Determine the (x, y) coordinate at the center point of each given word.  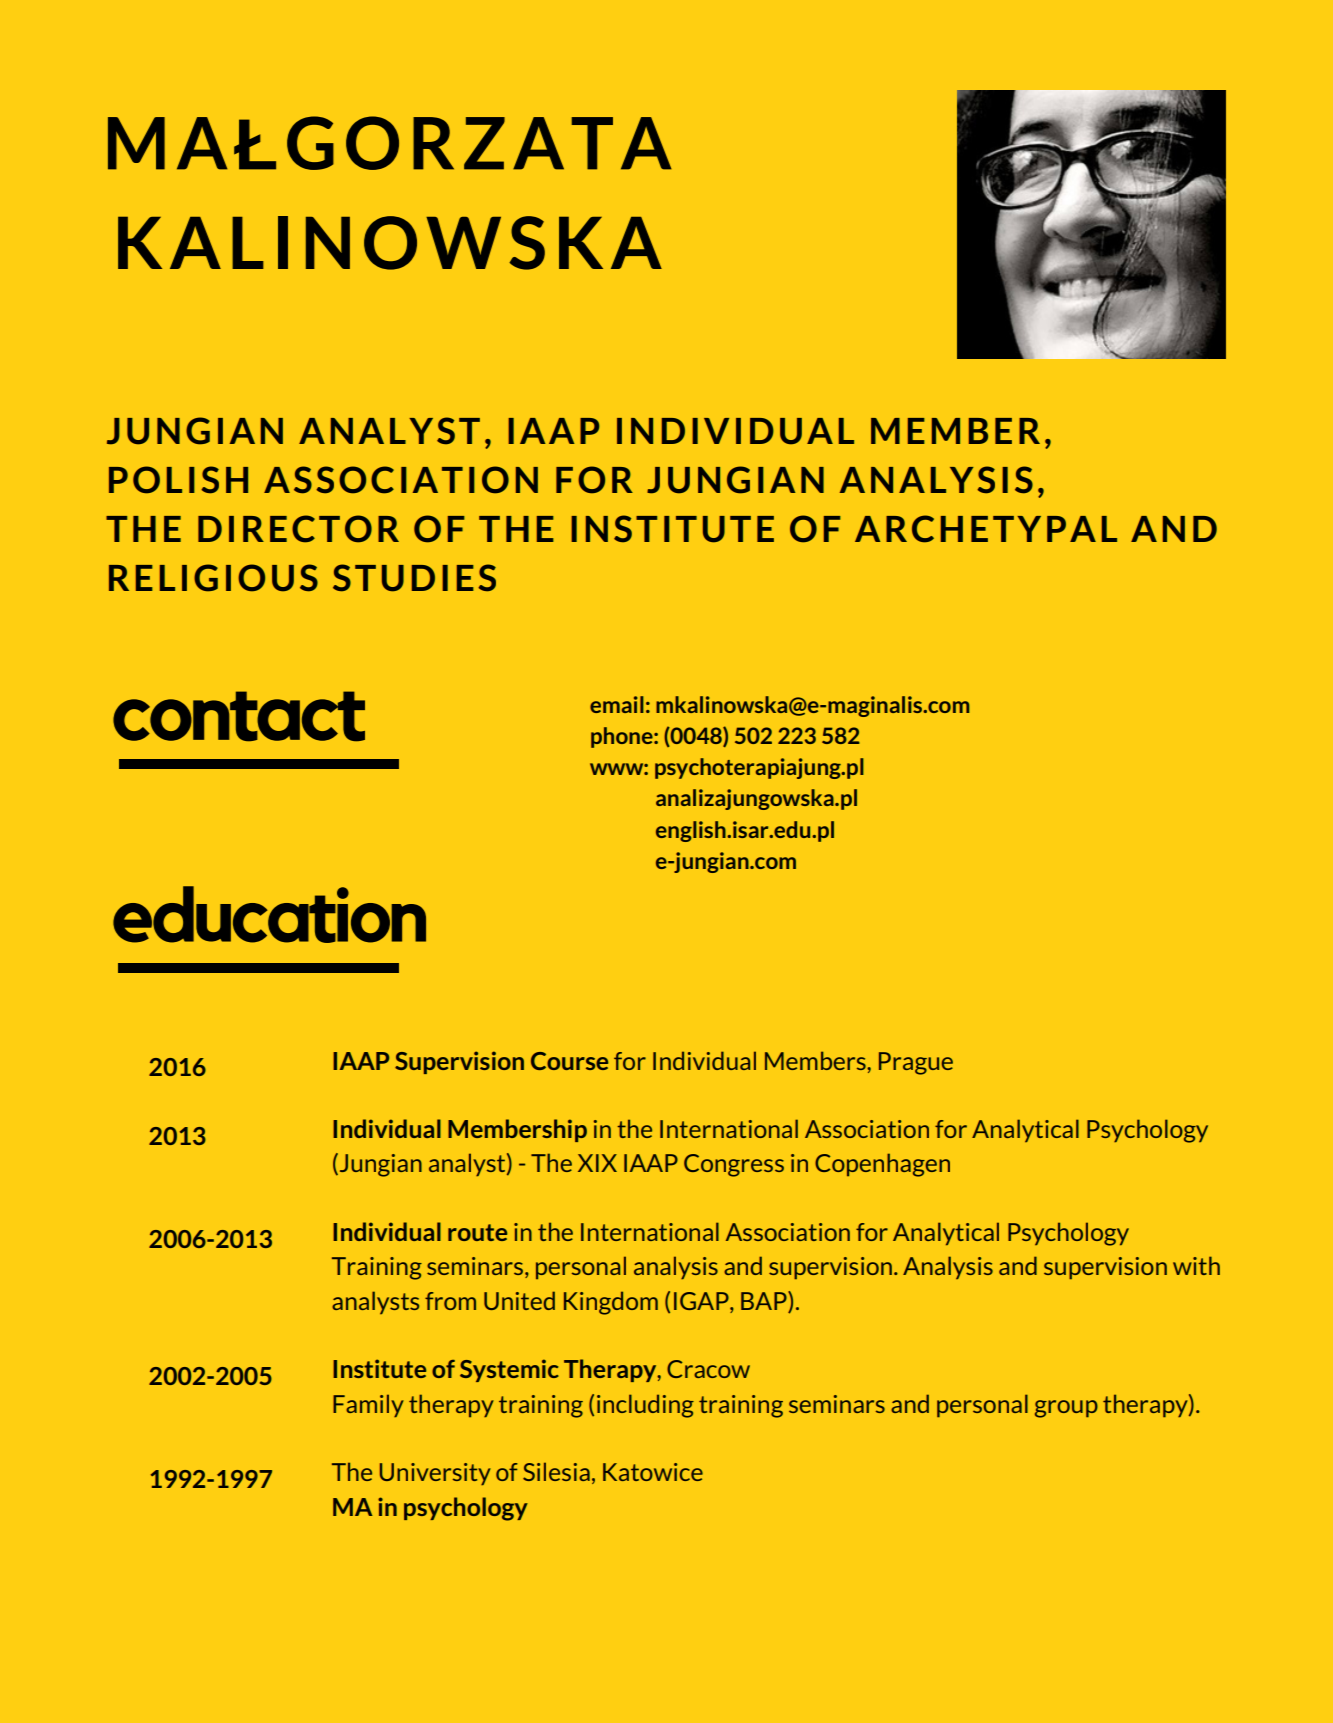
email (617, 704)
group (1066, 1409)
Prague (916, 1063)
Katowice (653, 1472)
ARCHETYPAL (986, 529)
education (269, 914)
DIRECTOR (298, 529)
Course (569, 1061)
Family (368, 1405)
